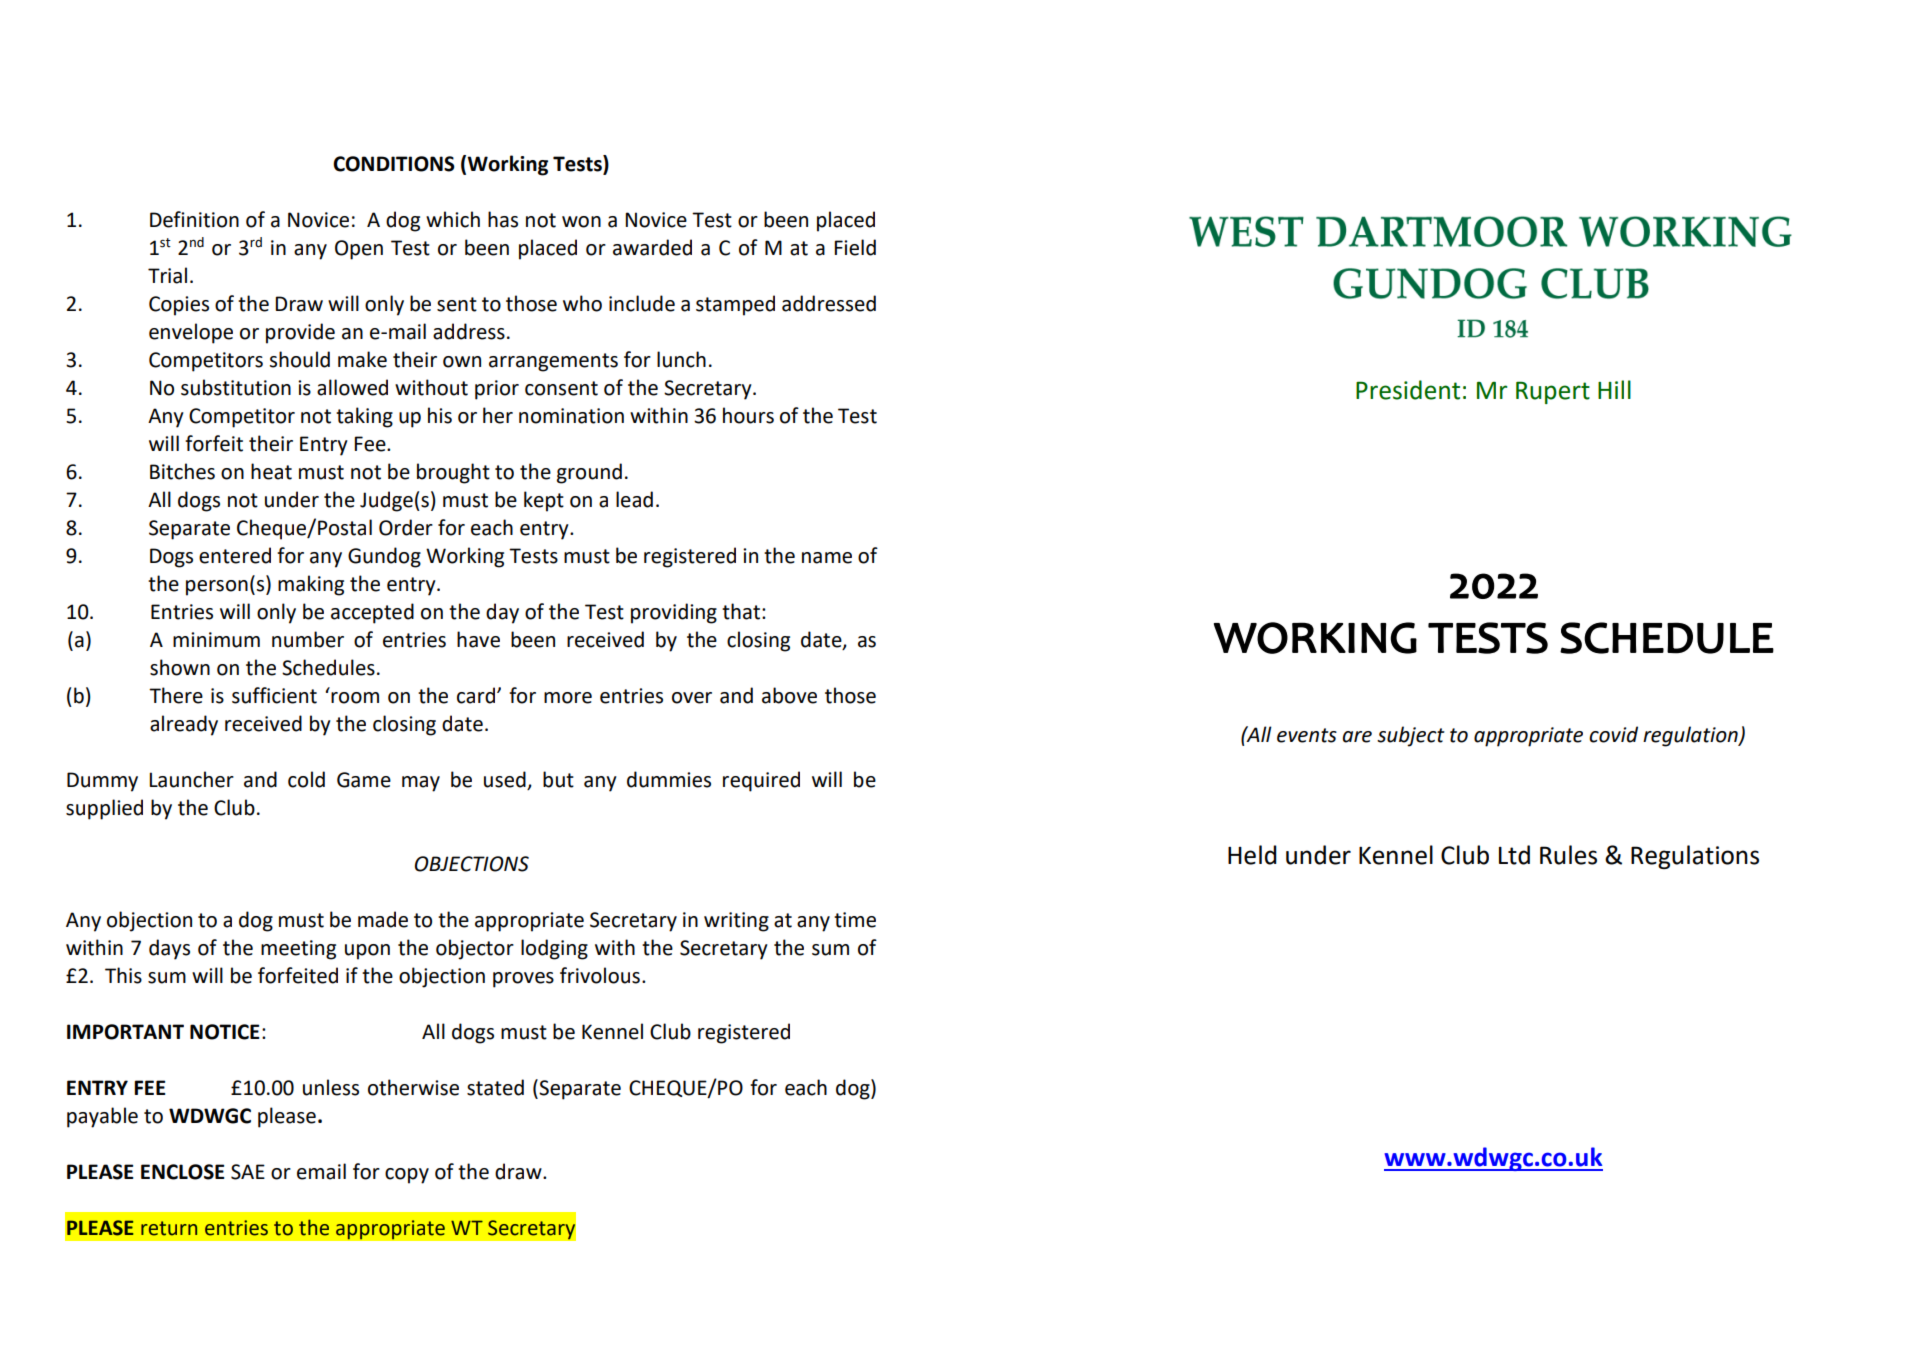 Image resolution: width=1931 pixels, height=1365 pixels. I want to click on time, so click(855, 920).
